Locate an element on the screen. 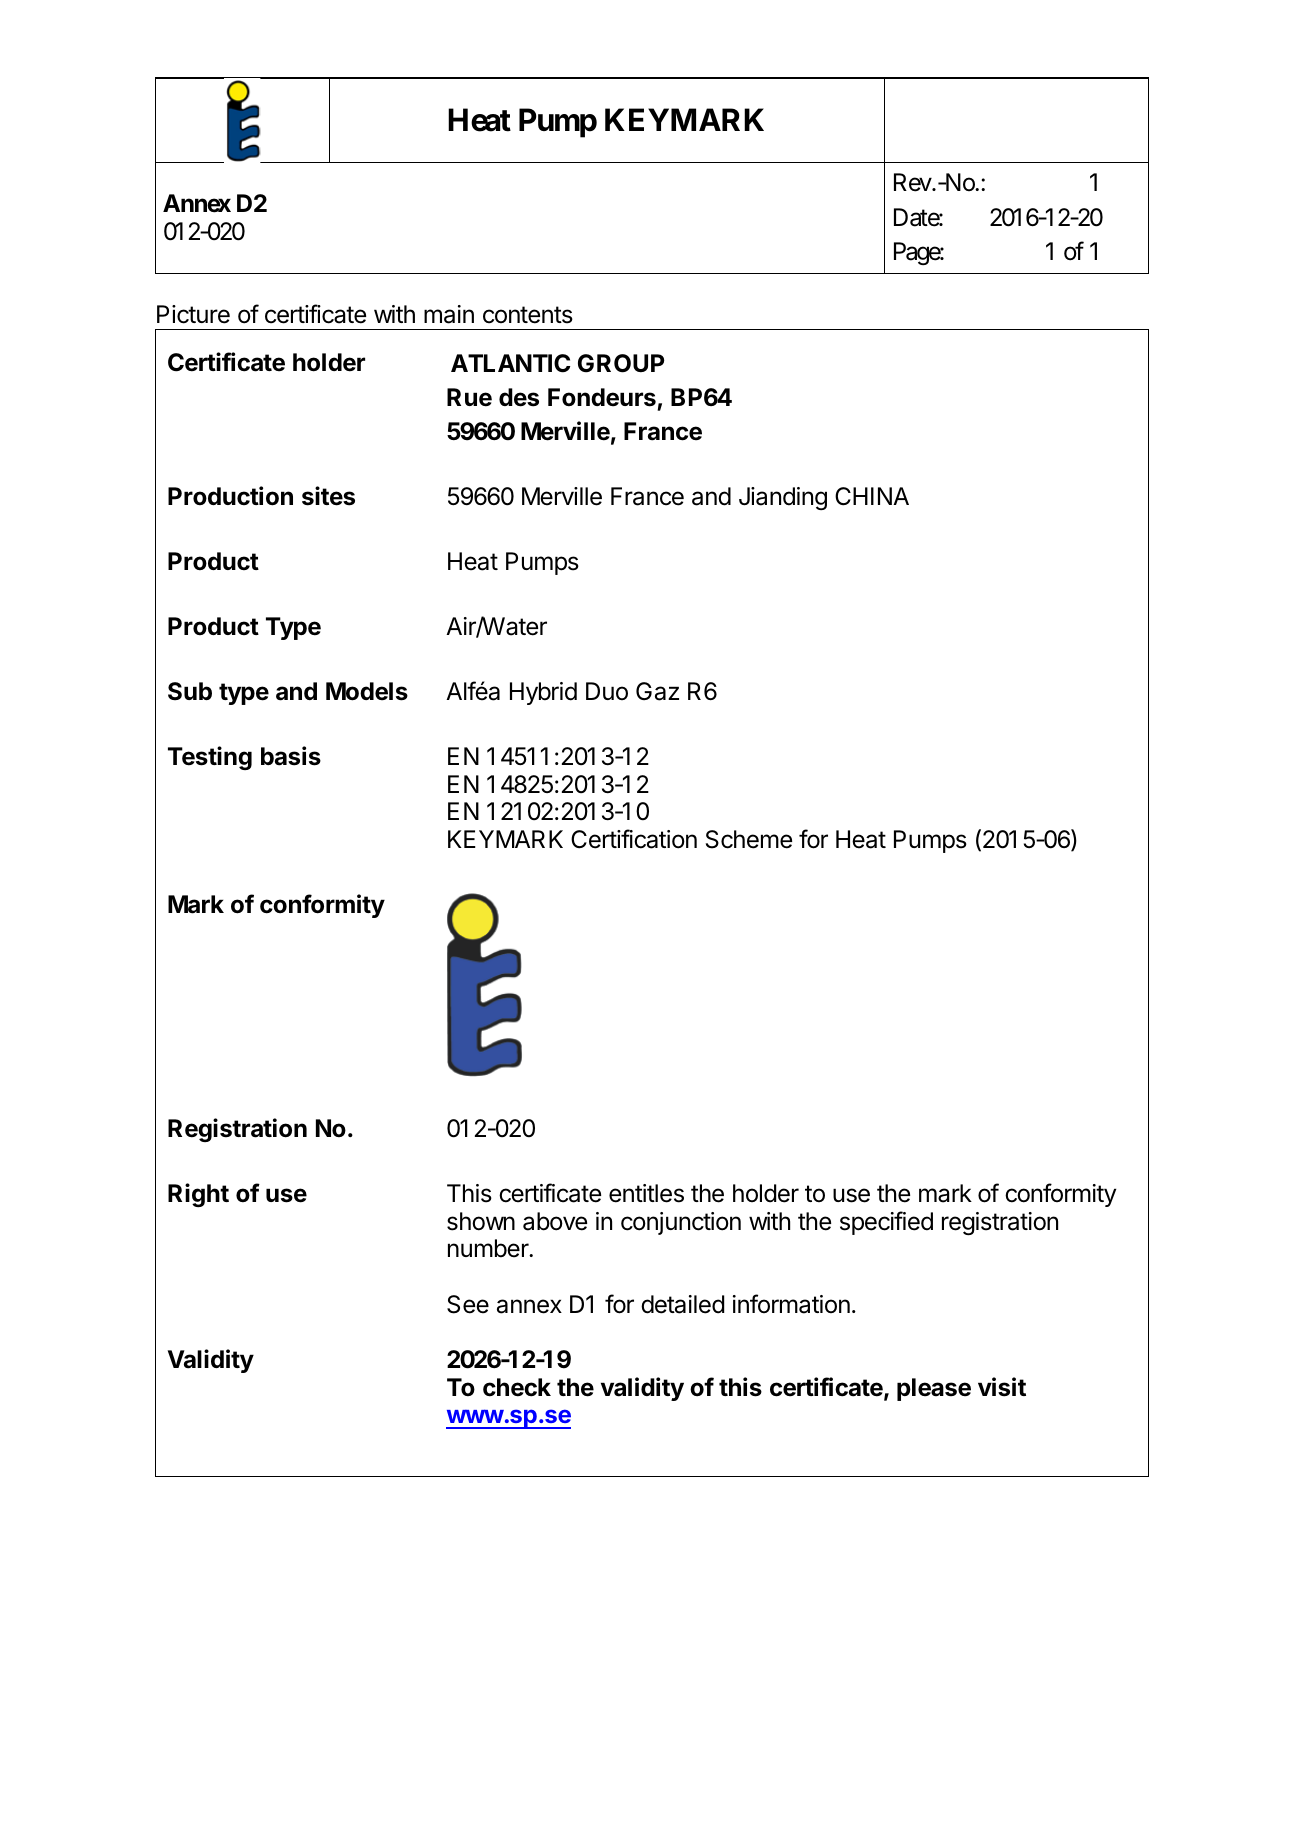 Image resolution: width=1303 pixels, height=1843 pixels. Picture is located at coordinates (193, 314).
